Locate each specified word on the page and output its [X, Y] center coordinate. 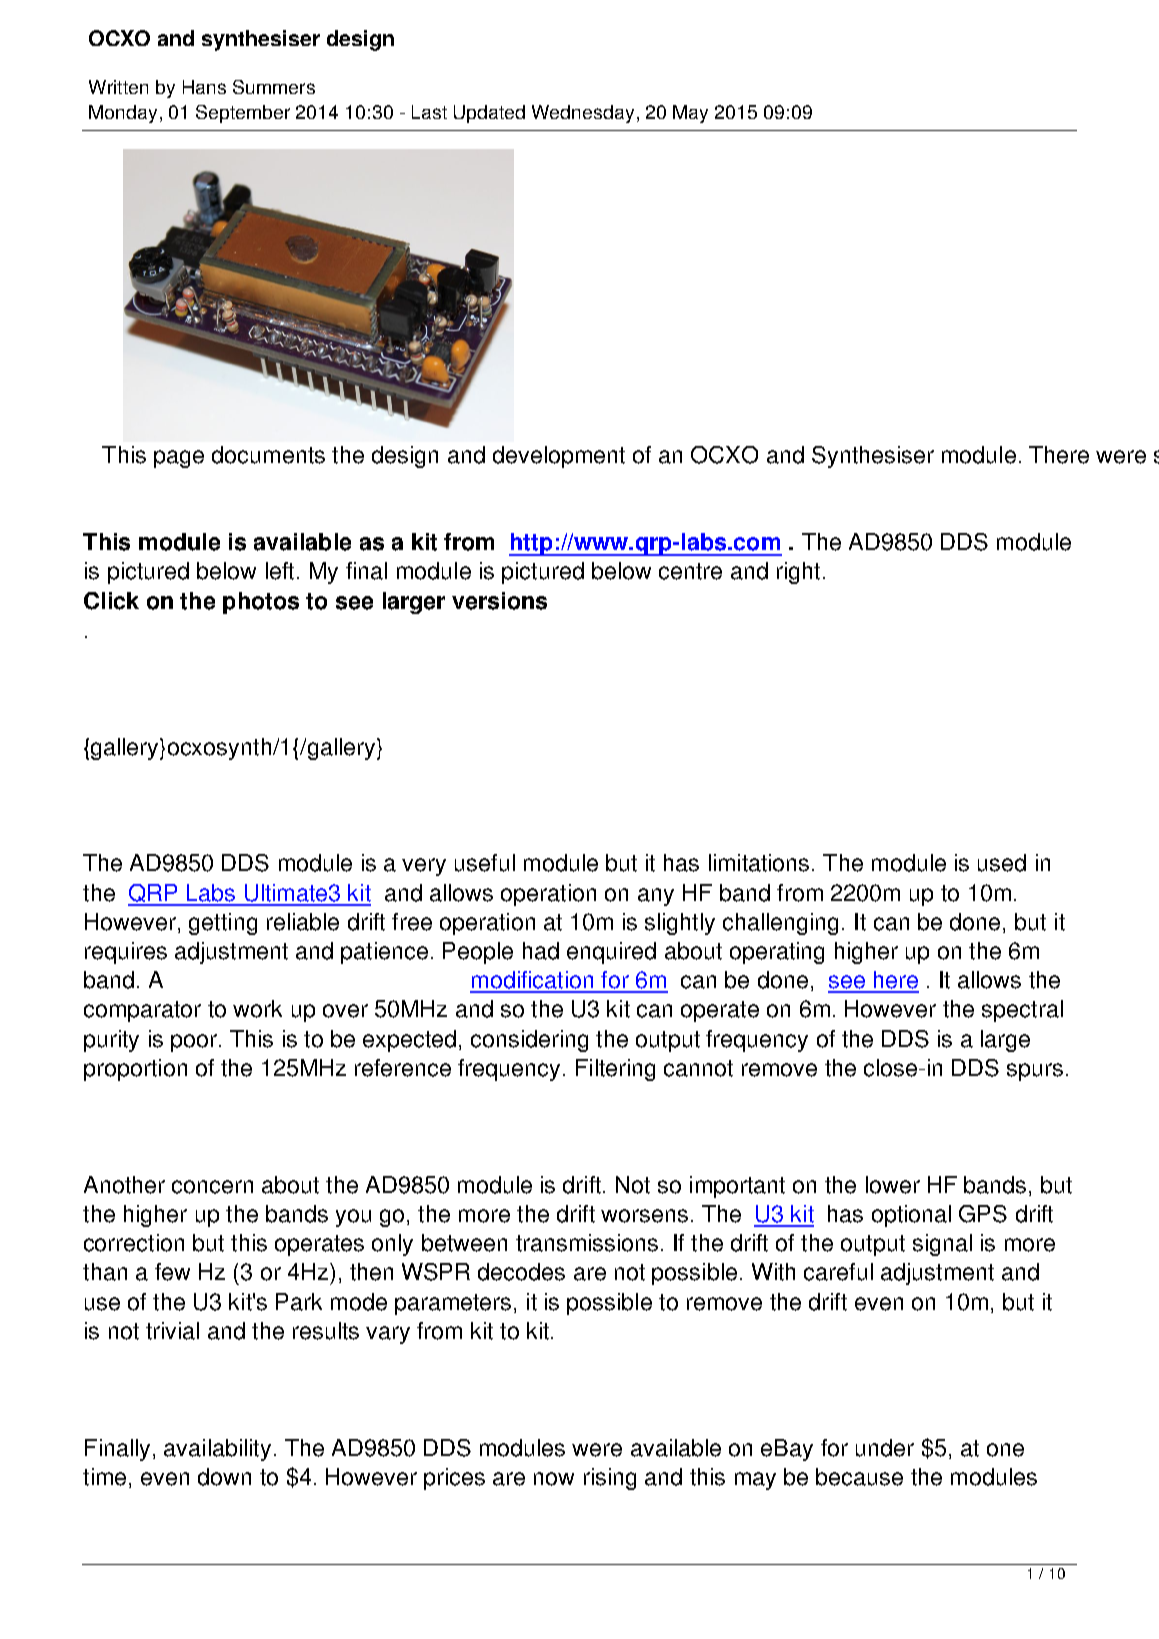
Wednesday [583, 114]
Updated [489, 114]
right [798, 573]
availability [217, 1450]
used [1002, 863]
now [554, 1479]
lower [893, 1185]
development [559, 457]
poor [194, 1043]
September [243, 114]
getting [223, 924]
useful [485, 863]
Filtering [615, 1070]
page [179, 459]
